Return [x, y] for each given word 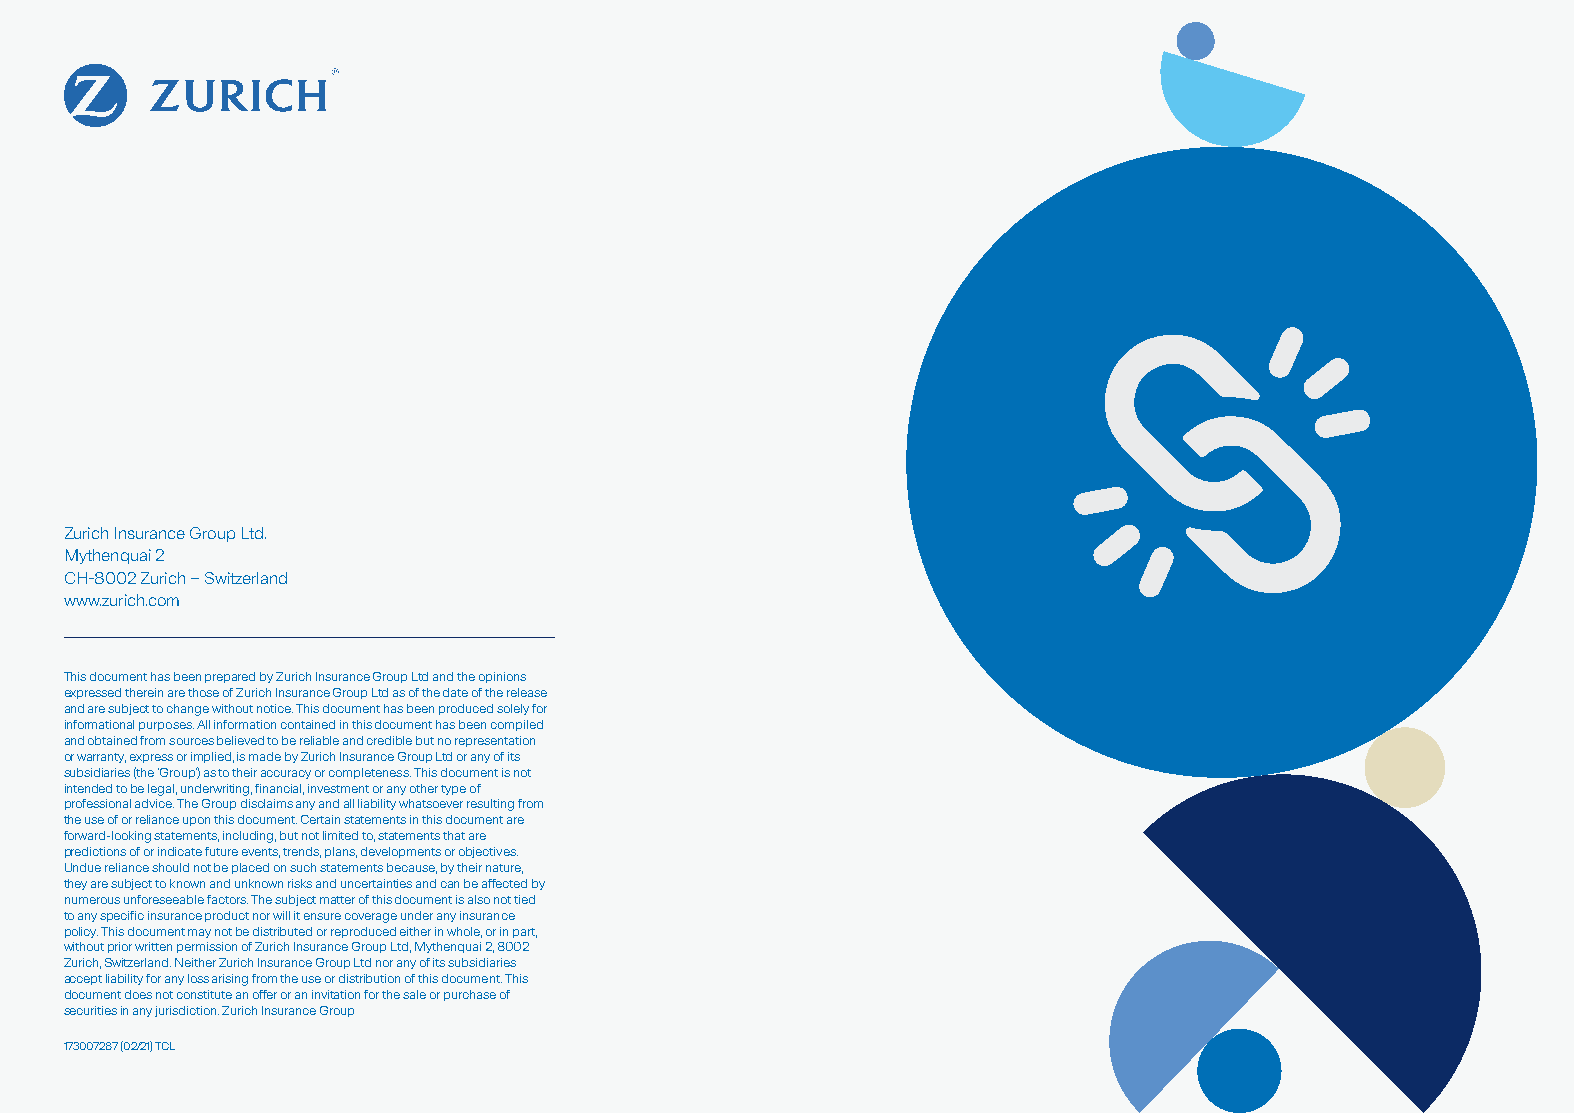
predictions [95, 852]
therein [144, 692]
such [303, 867]
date [455, 692]
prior [120, 947]
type [453, 790]
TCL [165, 1046]
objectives [488, 852]
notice [275, 708]
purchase [470, 995]
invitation [336, 994]
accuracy [286, 774]
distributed [282, 931]
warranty [101, 758]
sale [414, 994]
